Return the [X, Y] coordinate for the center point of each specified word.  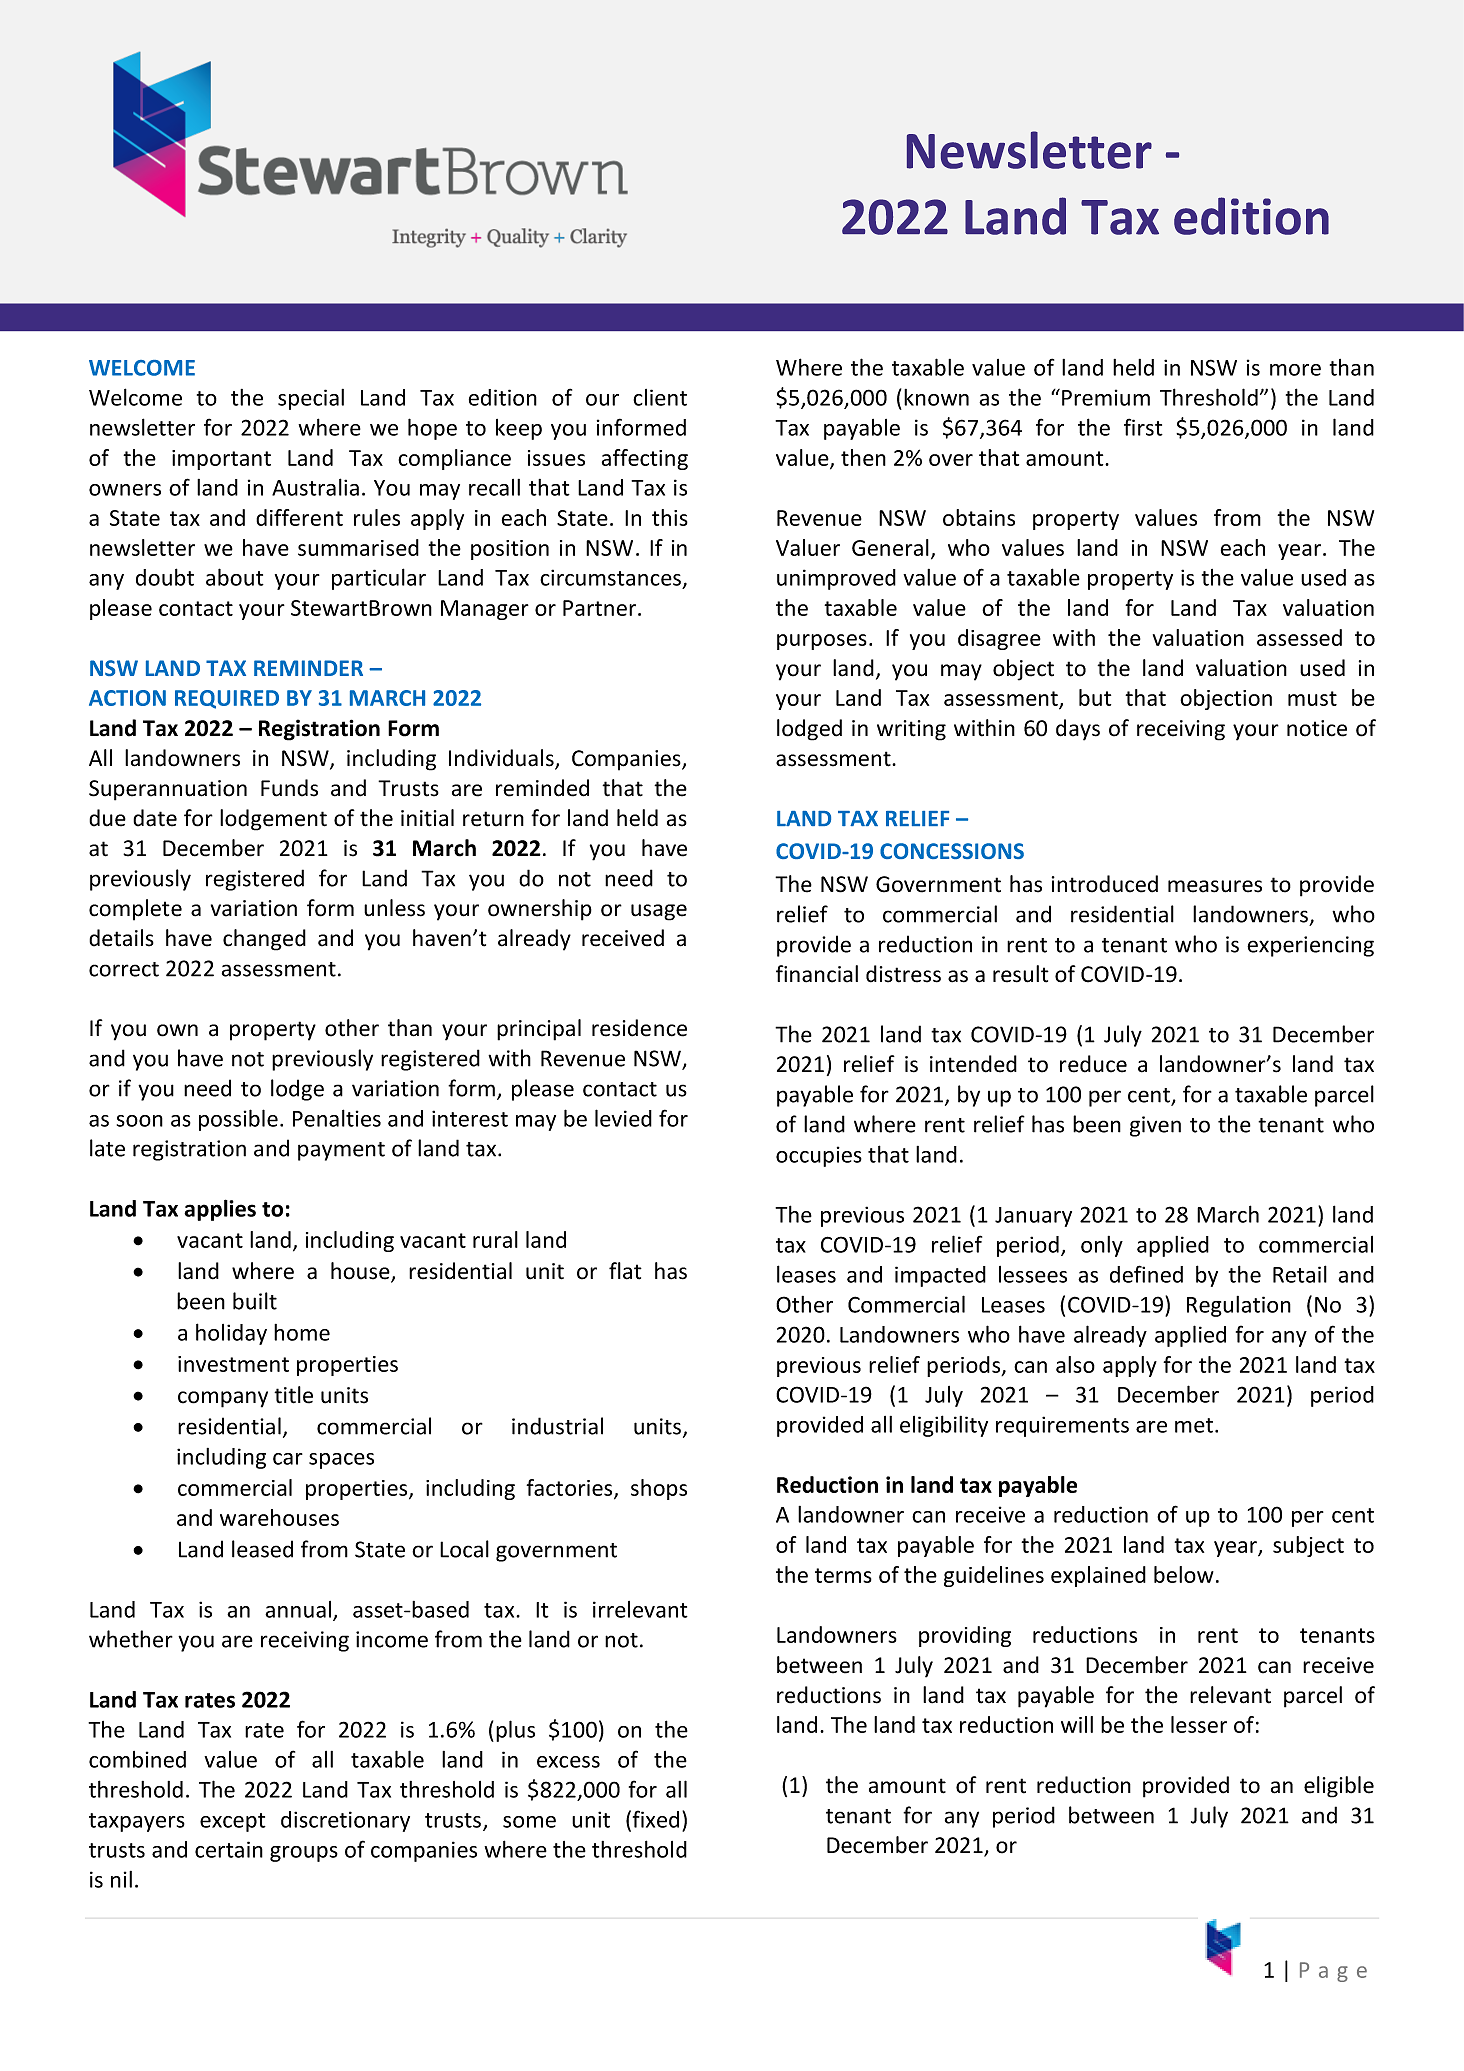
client [660, 397]
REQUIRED [227, 699]
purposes [822, 642]
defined [1146, 1274]
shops [659, 1489]
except [233, 1822]
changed [264, 940]
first [1143, 427]
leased [262, 1549]
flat [625, 1271]
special [311, 399]
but [1095, 697]
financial [817, 974]
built [255, 1301]
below [1184, 1574]
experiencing [1310, 946]
